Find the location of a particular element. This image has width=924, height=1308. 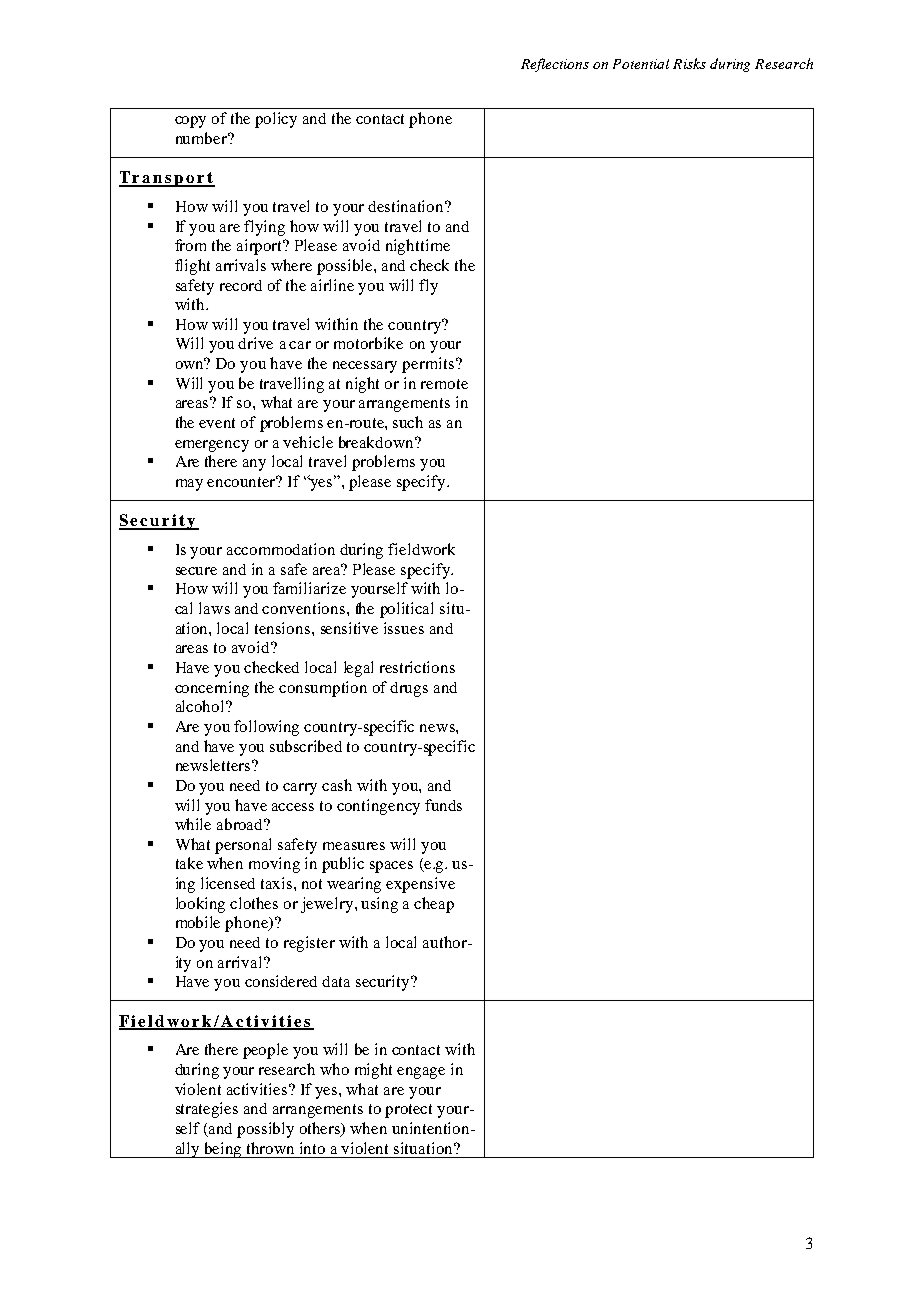

event is located at coordinates (217, 423).
